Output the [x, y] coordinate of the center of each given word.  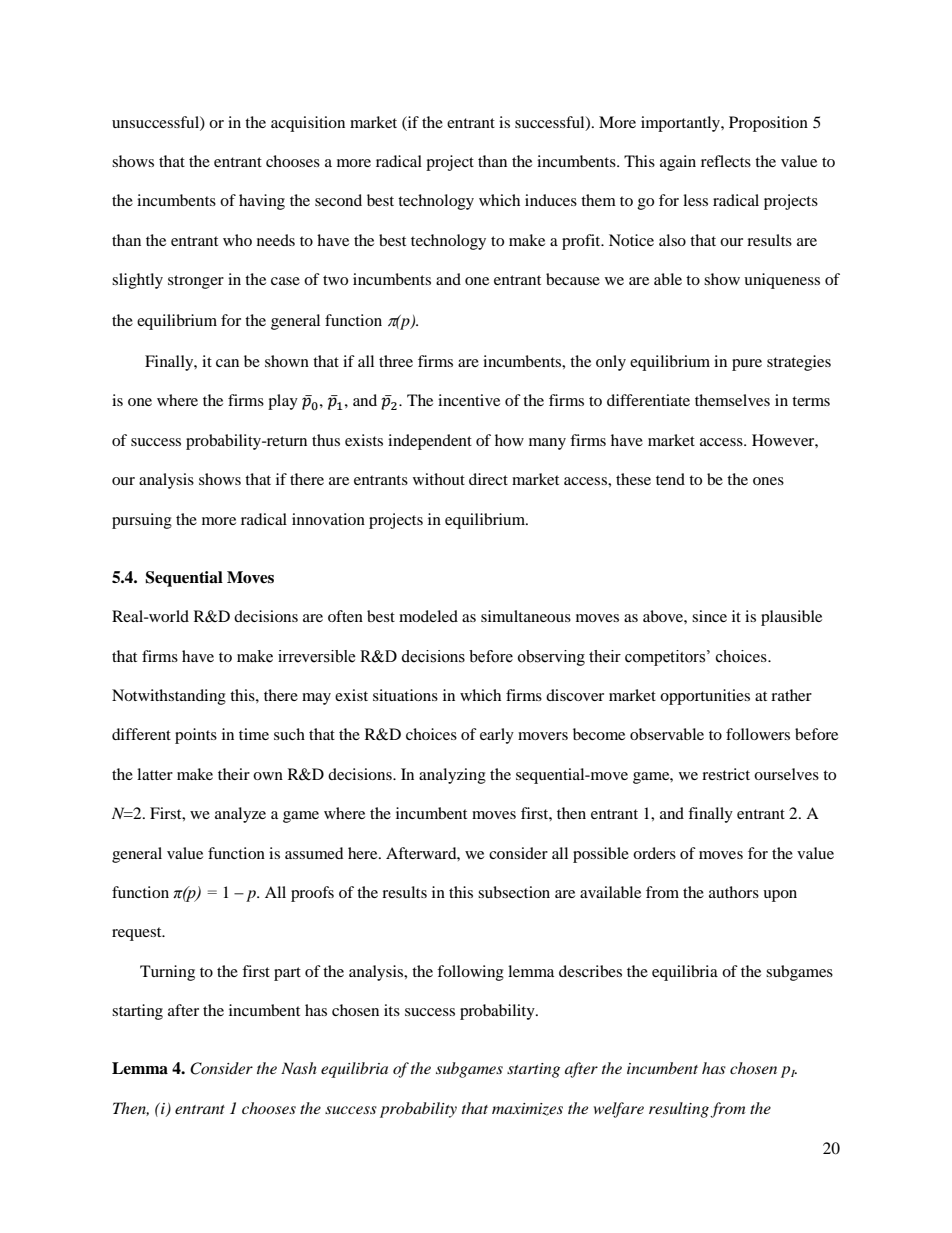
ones [768, 481]
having [262, 202]
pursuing [142, 521]
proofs [312, 894]
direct [488, 479]
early [497, 736]
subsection [514, 892]
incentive [469, 400]
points [196, 736]
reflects [726, 161]
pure [747, 365]
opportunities [705, 697]
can [227, 363]
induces [551, 200]
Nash [299, 1068]
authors [734, 892]
